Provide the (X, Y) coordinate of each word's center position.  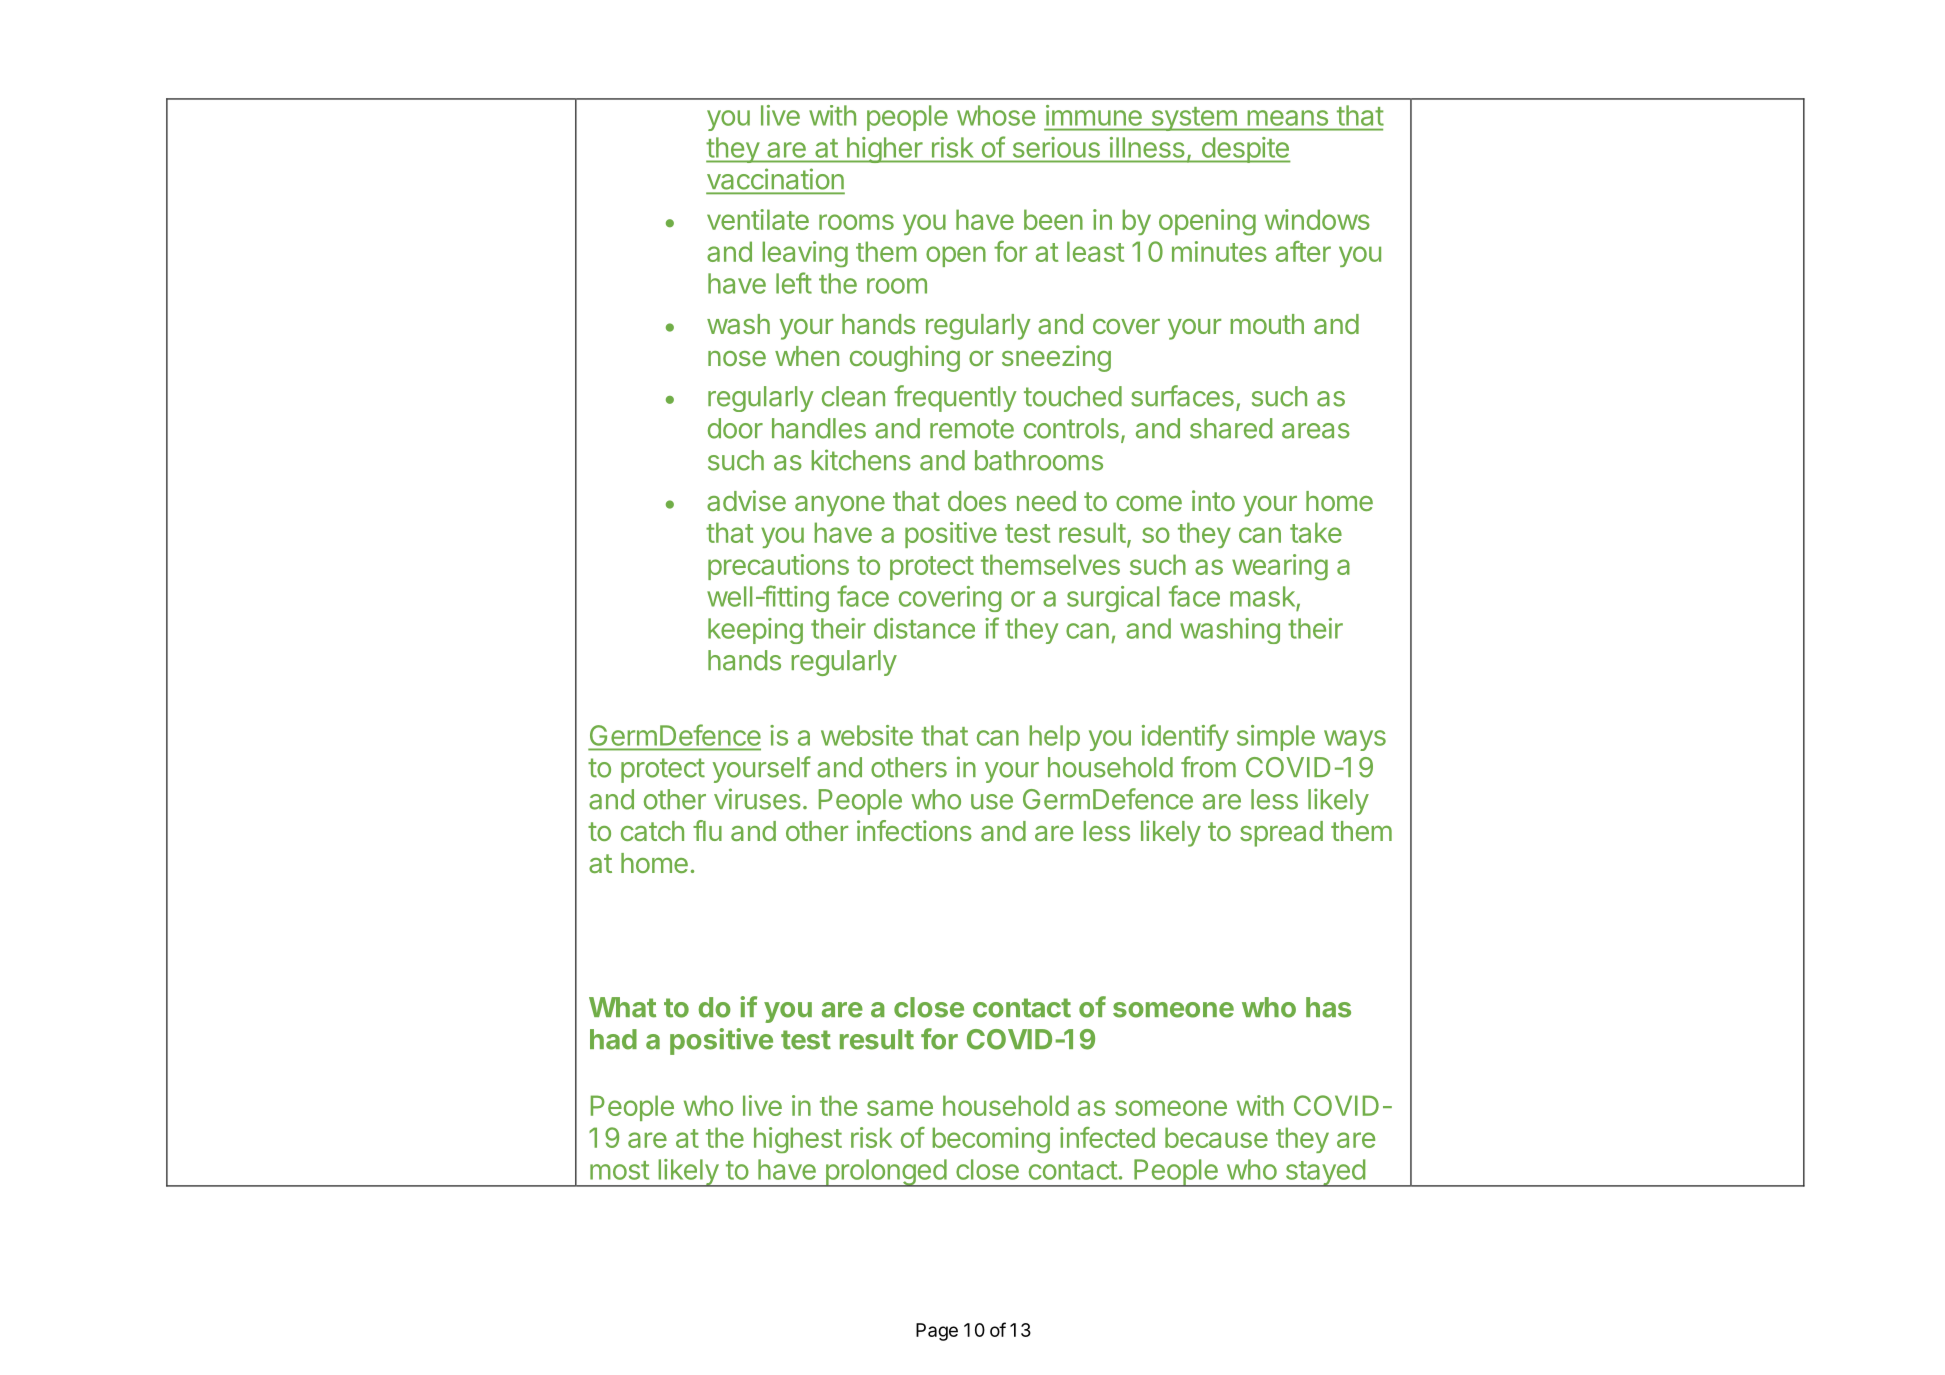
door (735, 428)
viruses (757, 799)
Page (937, 1332)
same (900, 1108)
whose (996, 115)
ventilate (758, 219)
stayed (1325, 1173)
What (622, 1007)
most (619, 1170)
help (1054, 738)
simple (1276, 738)
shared (1231, 428)
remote (972, 429)
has (1328, 1007)
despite (1245, 150)
